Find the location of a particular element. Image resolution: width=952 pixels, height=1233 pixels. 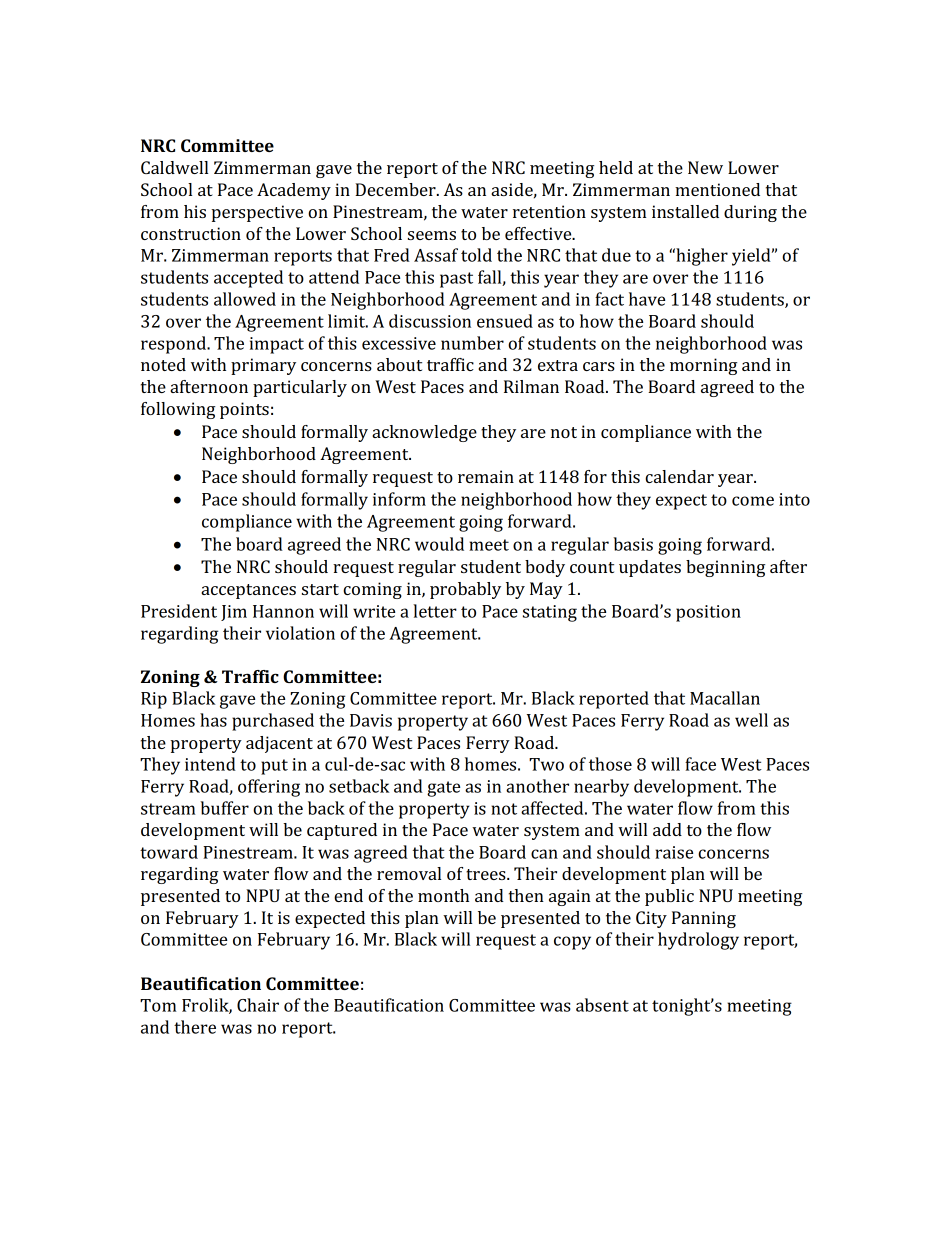

mentioned is located at coordinates (717, 189).
